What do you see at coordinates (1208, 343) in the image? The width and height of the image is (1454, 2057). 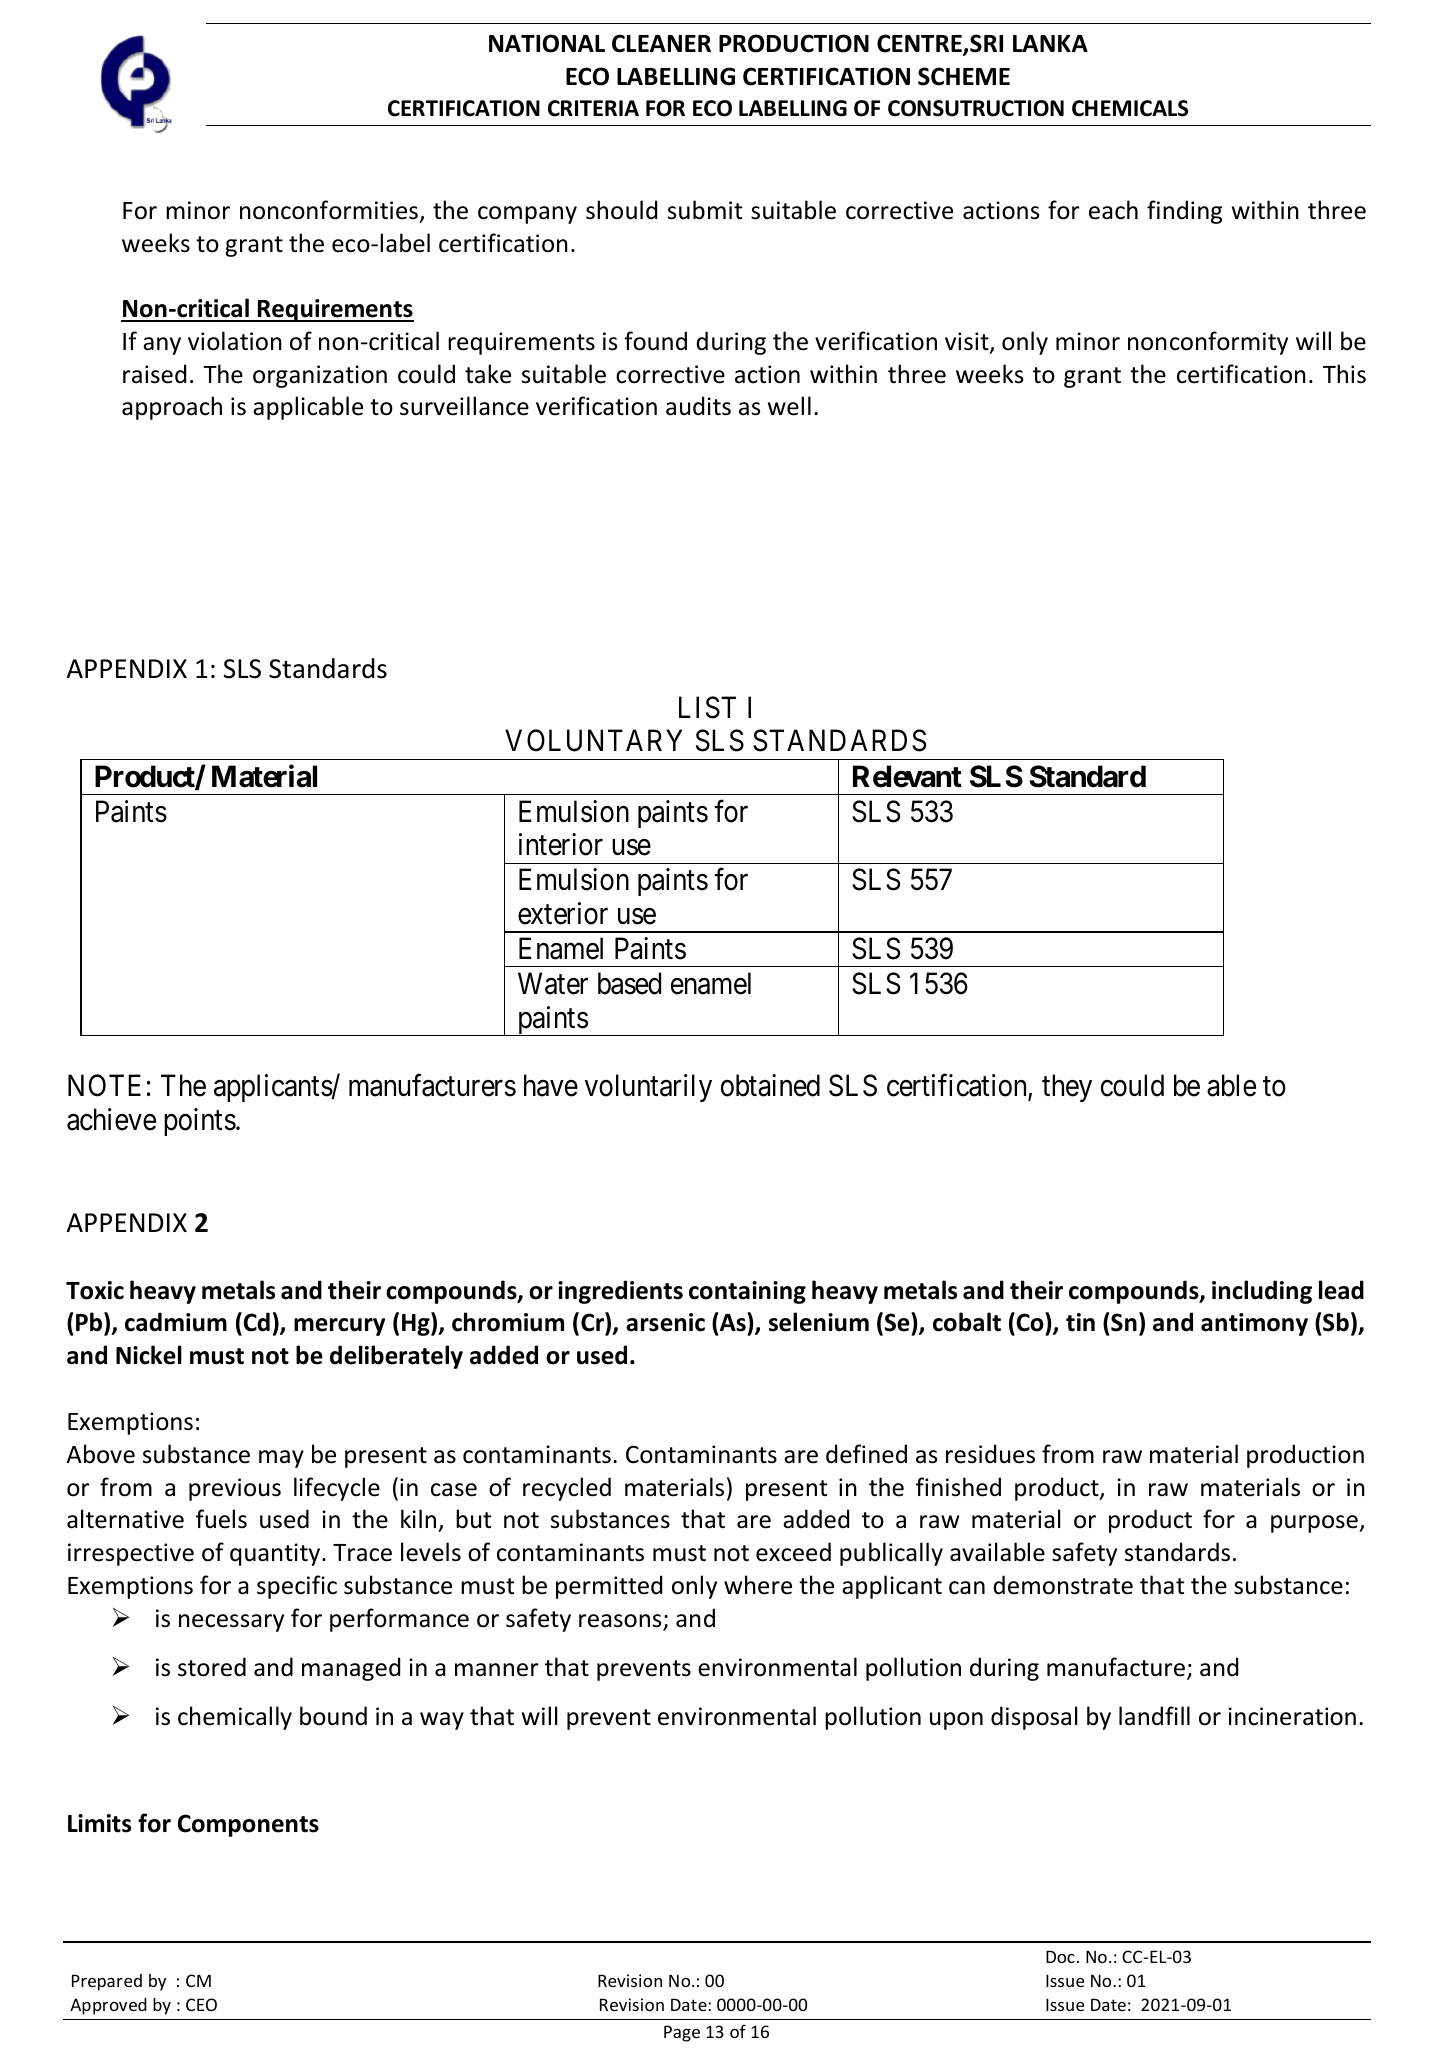 I see `nonconformity` at bounding box center [1208, 343].
